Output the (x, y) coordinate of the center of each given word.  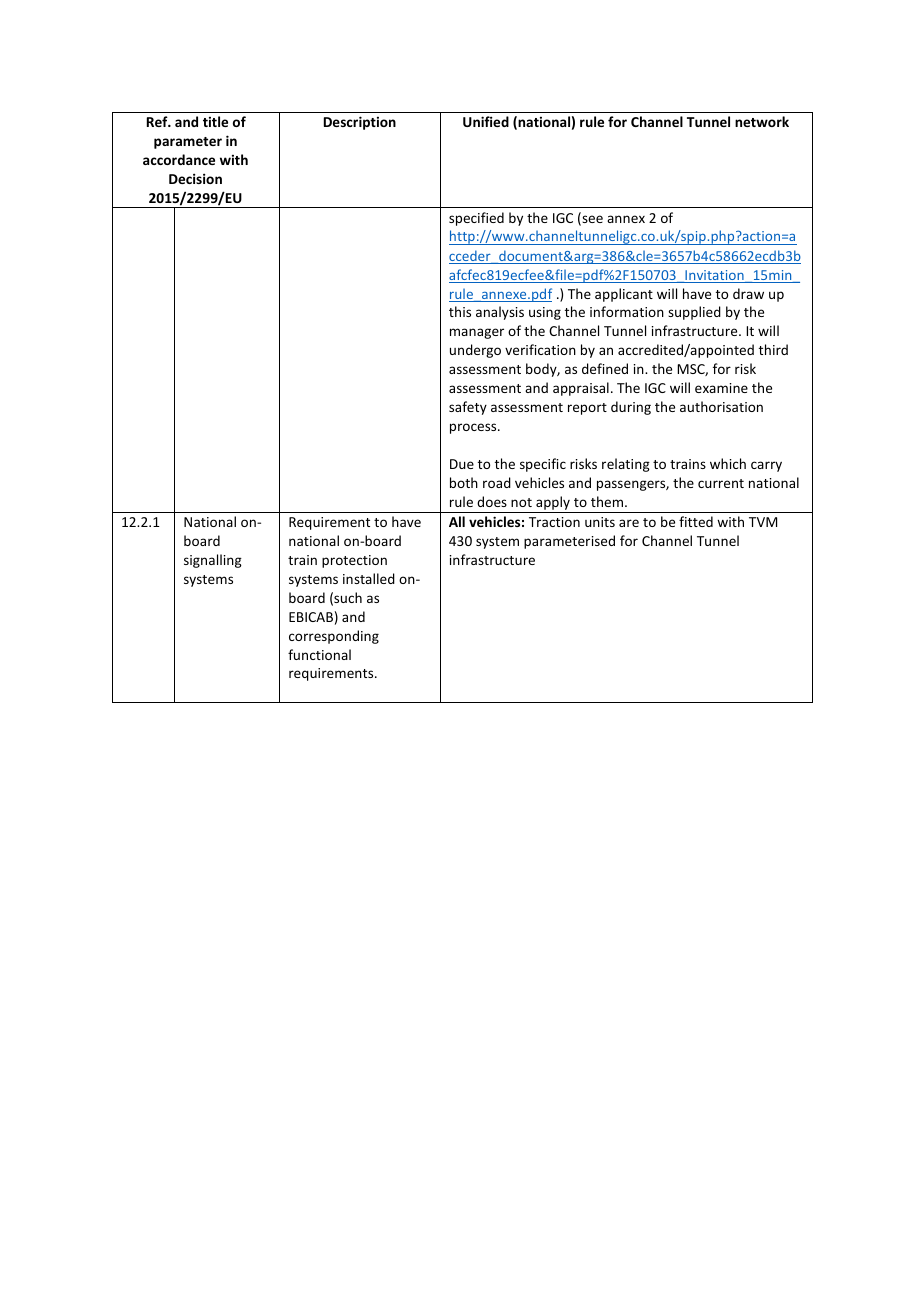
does (492, 501)
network (762, 121)
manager (477, 333)
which (728, 463)
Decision (195, 178)
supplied (694, 313)
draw (748, 293)
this (460, 311)
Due (462, 464)
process (474, 428)
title (215, 121)
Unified (486, 121)
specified (476, 219)
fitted (696, 521)
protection (354, 561)
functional (319, 654)
